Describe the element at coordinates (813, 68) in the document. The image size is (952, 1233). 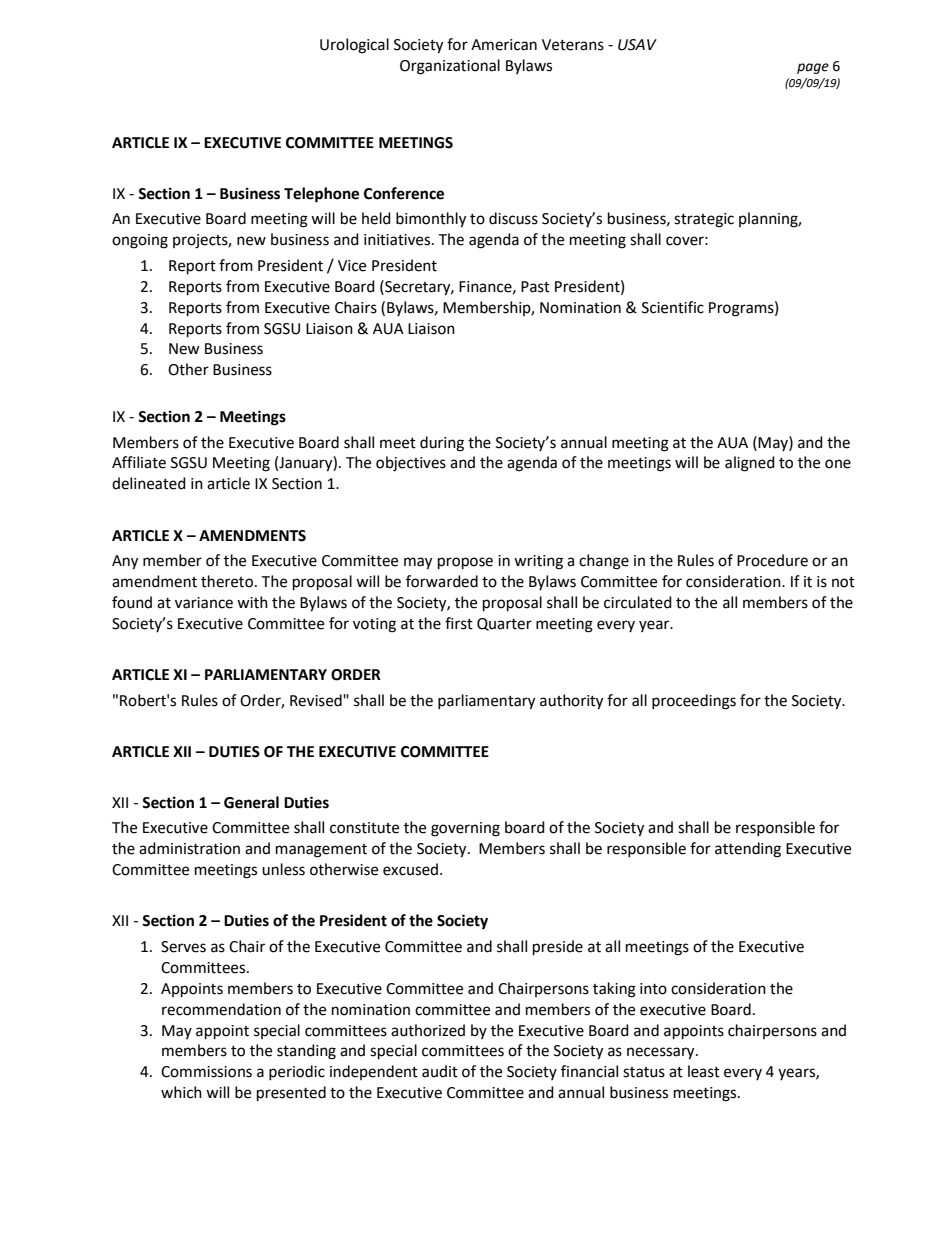
I see `page` at that location.
